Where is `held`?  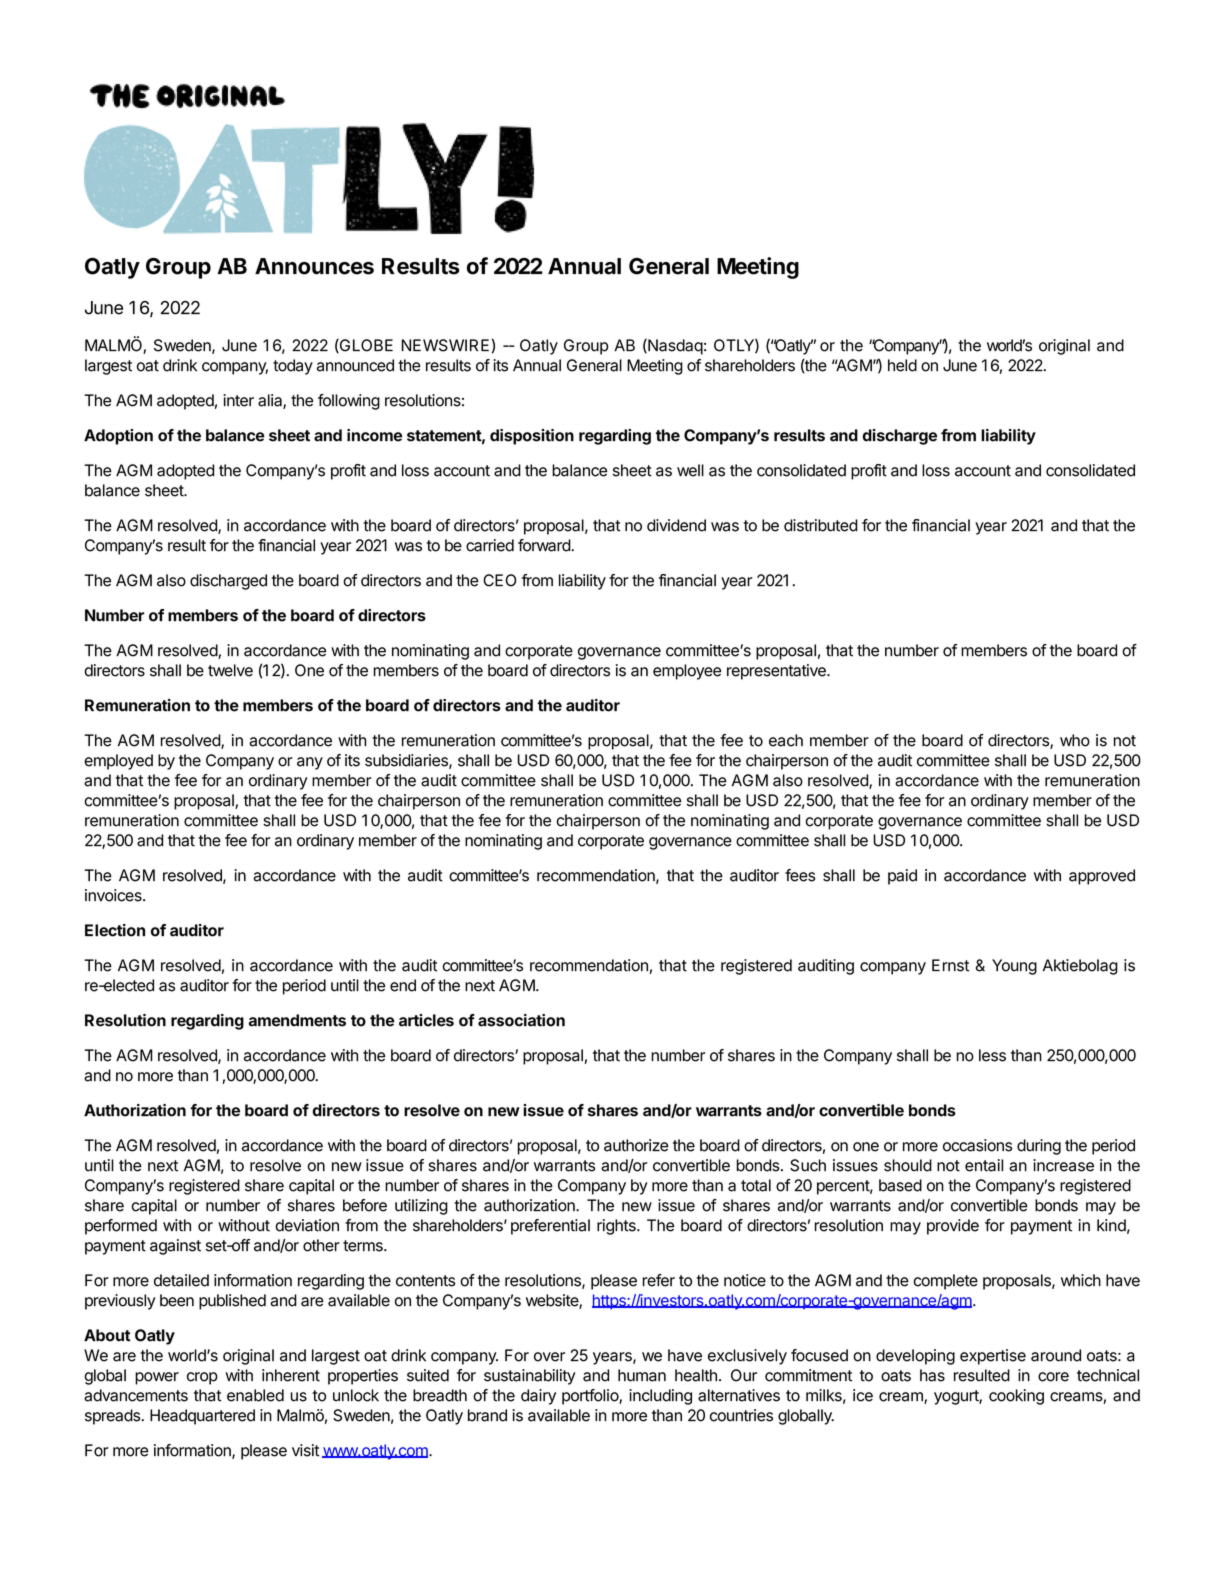 held is located at coordinates (902, 365).
